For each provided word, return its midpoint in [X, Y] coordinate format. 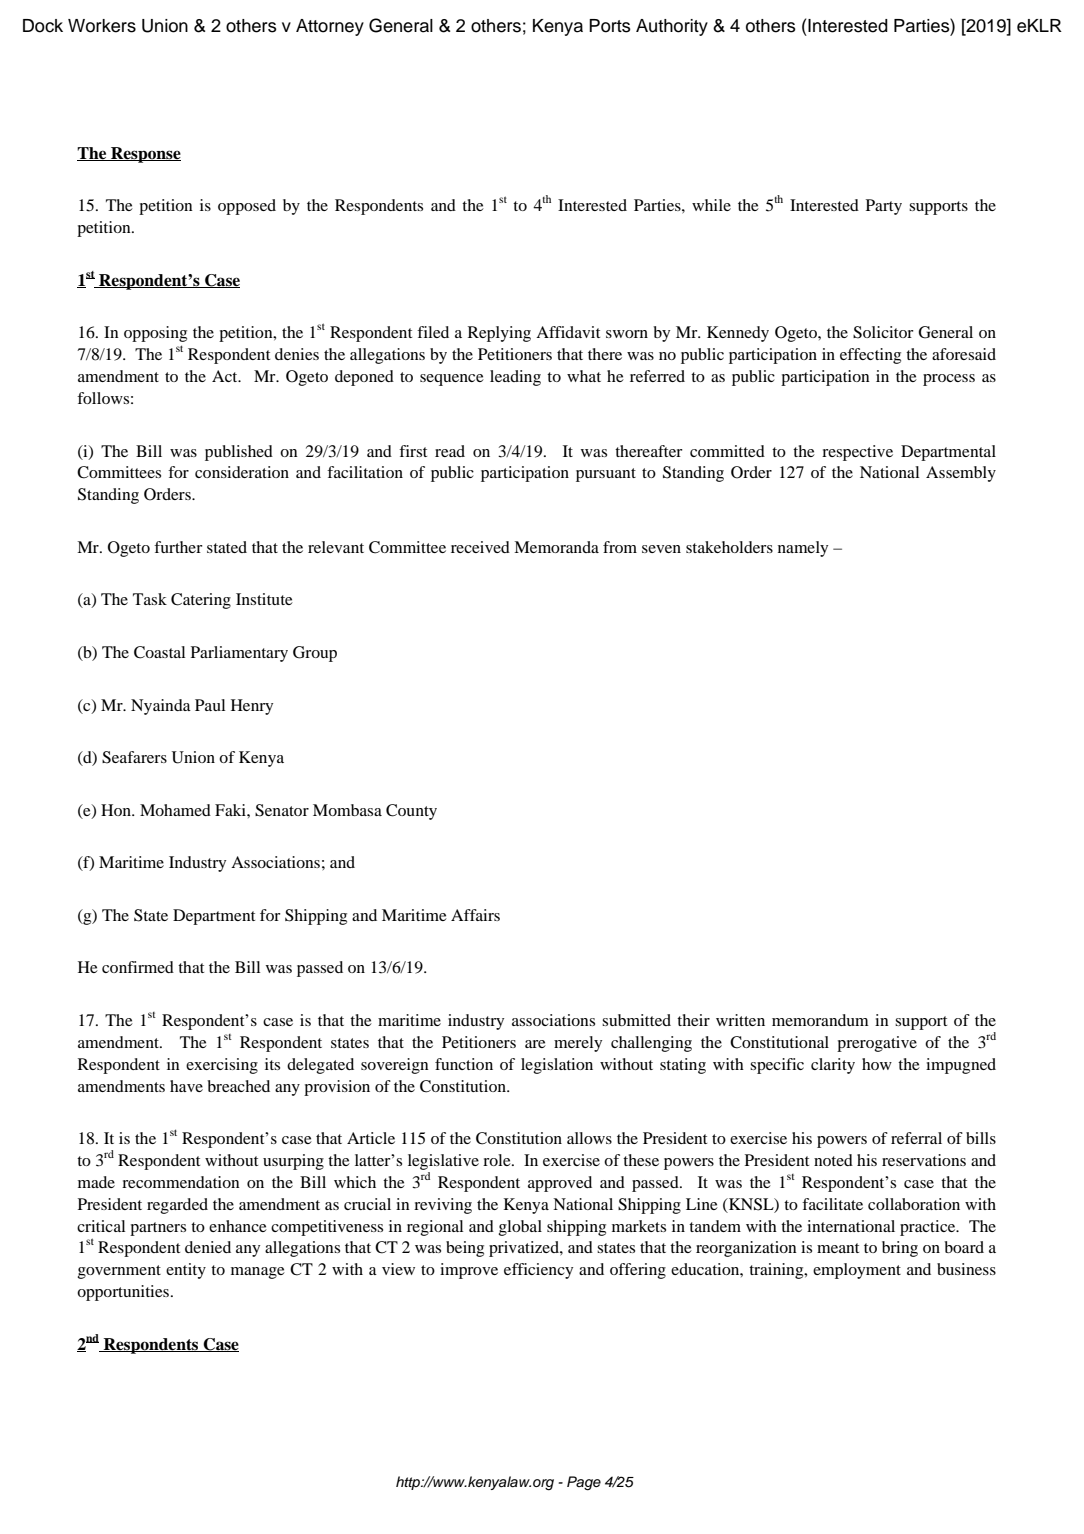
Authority [672, 27]
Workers [102, 26]
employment [857, 1271]
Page [584, 1483]
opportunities [123, 1293]
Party [884, 207]
